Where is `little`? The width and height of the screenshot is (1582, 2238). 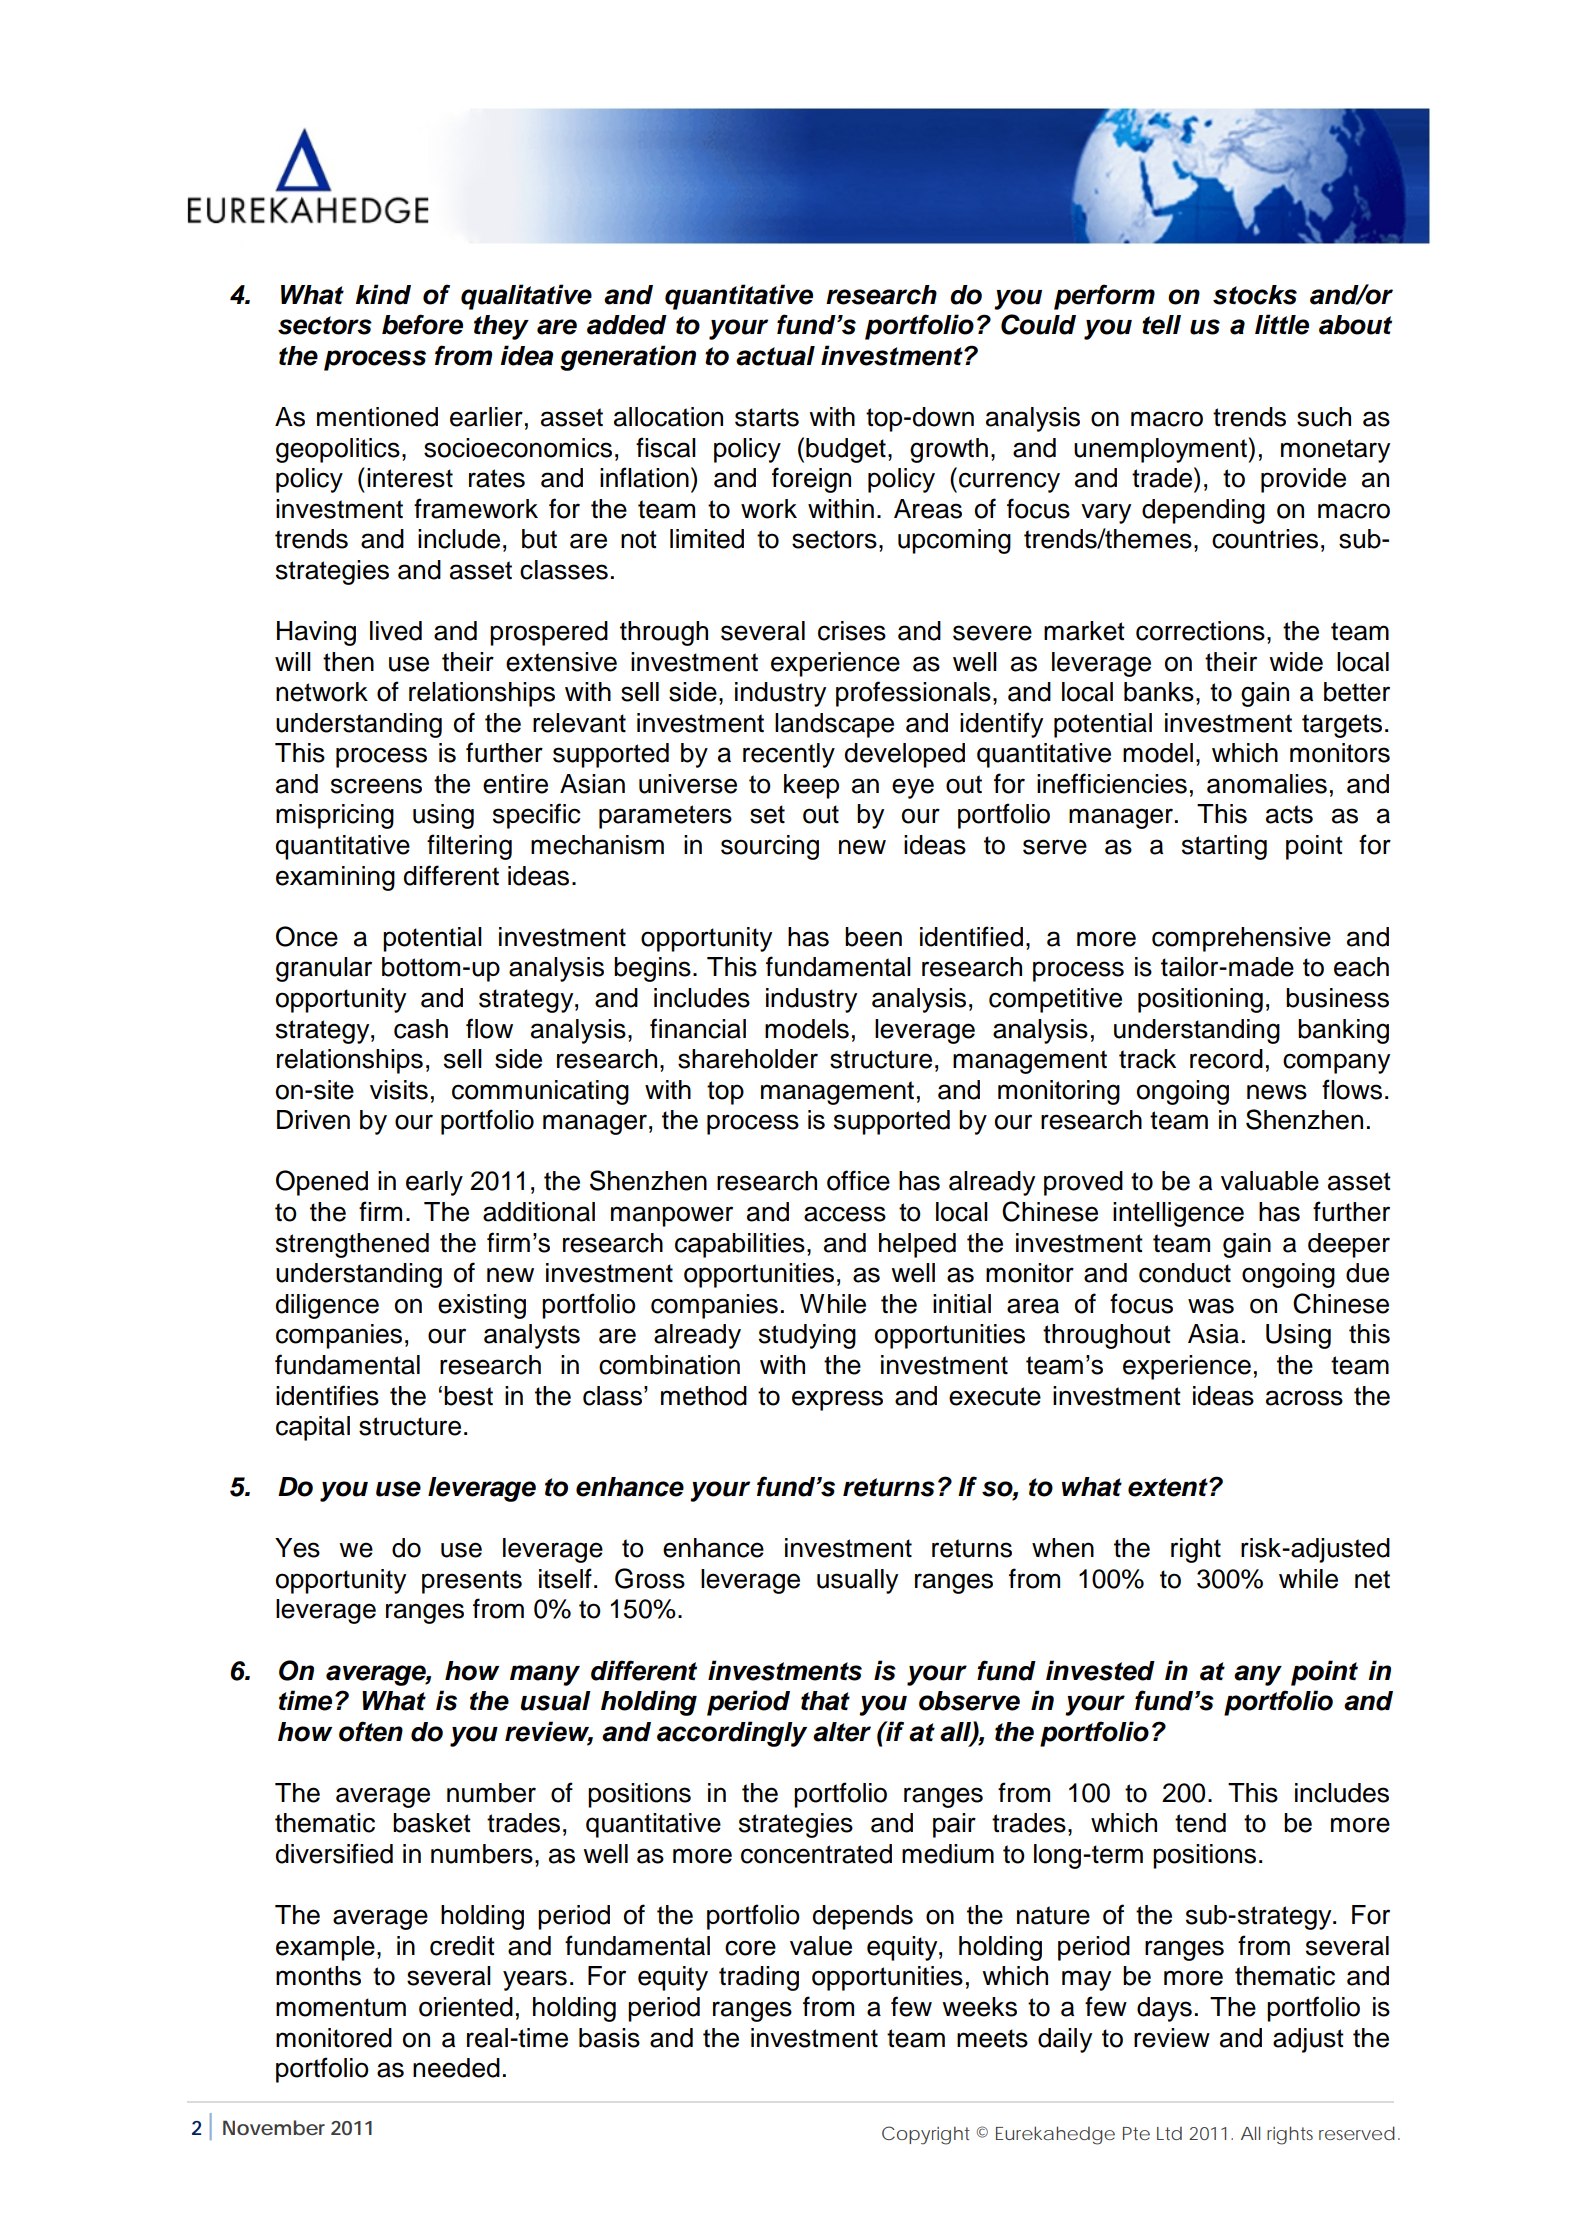
little is located at coordinates (1282, 324).
